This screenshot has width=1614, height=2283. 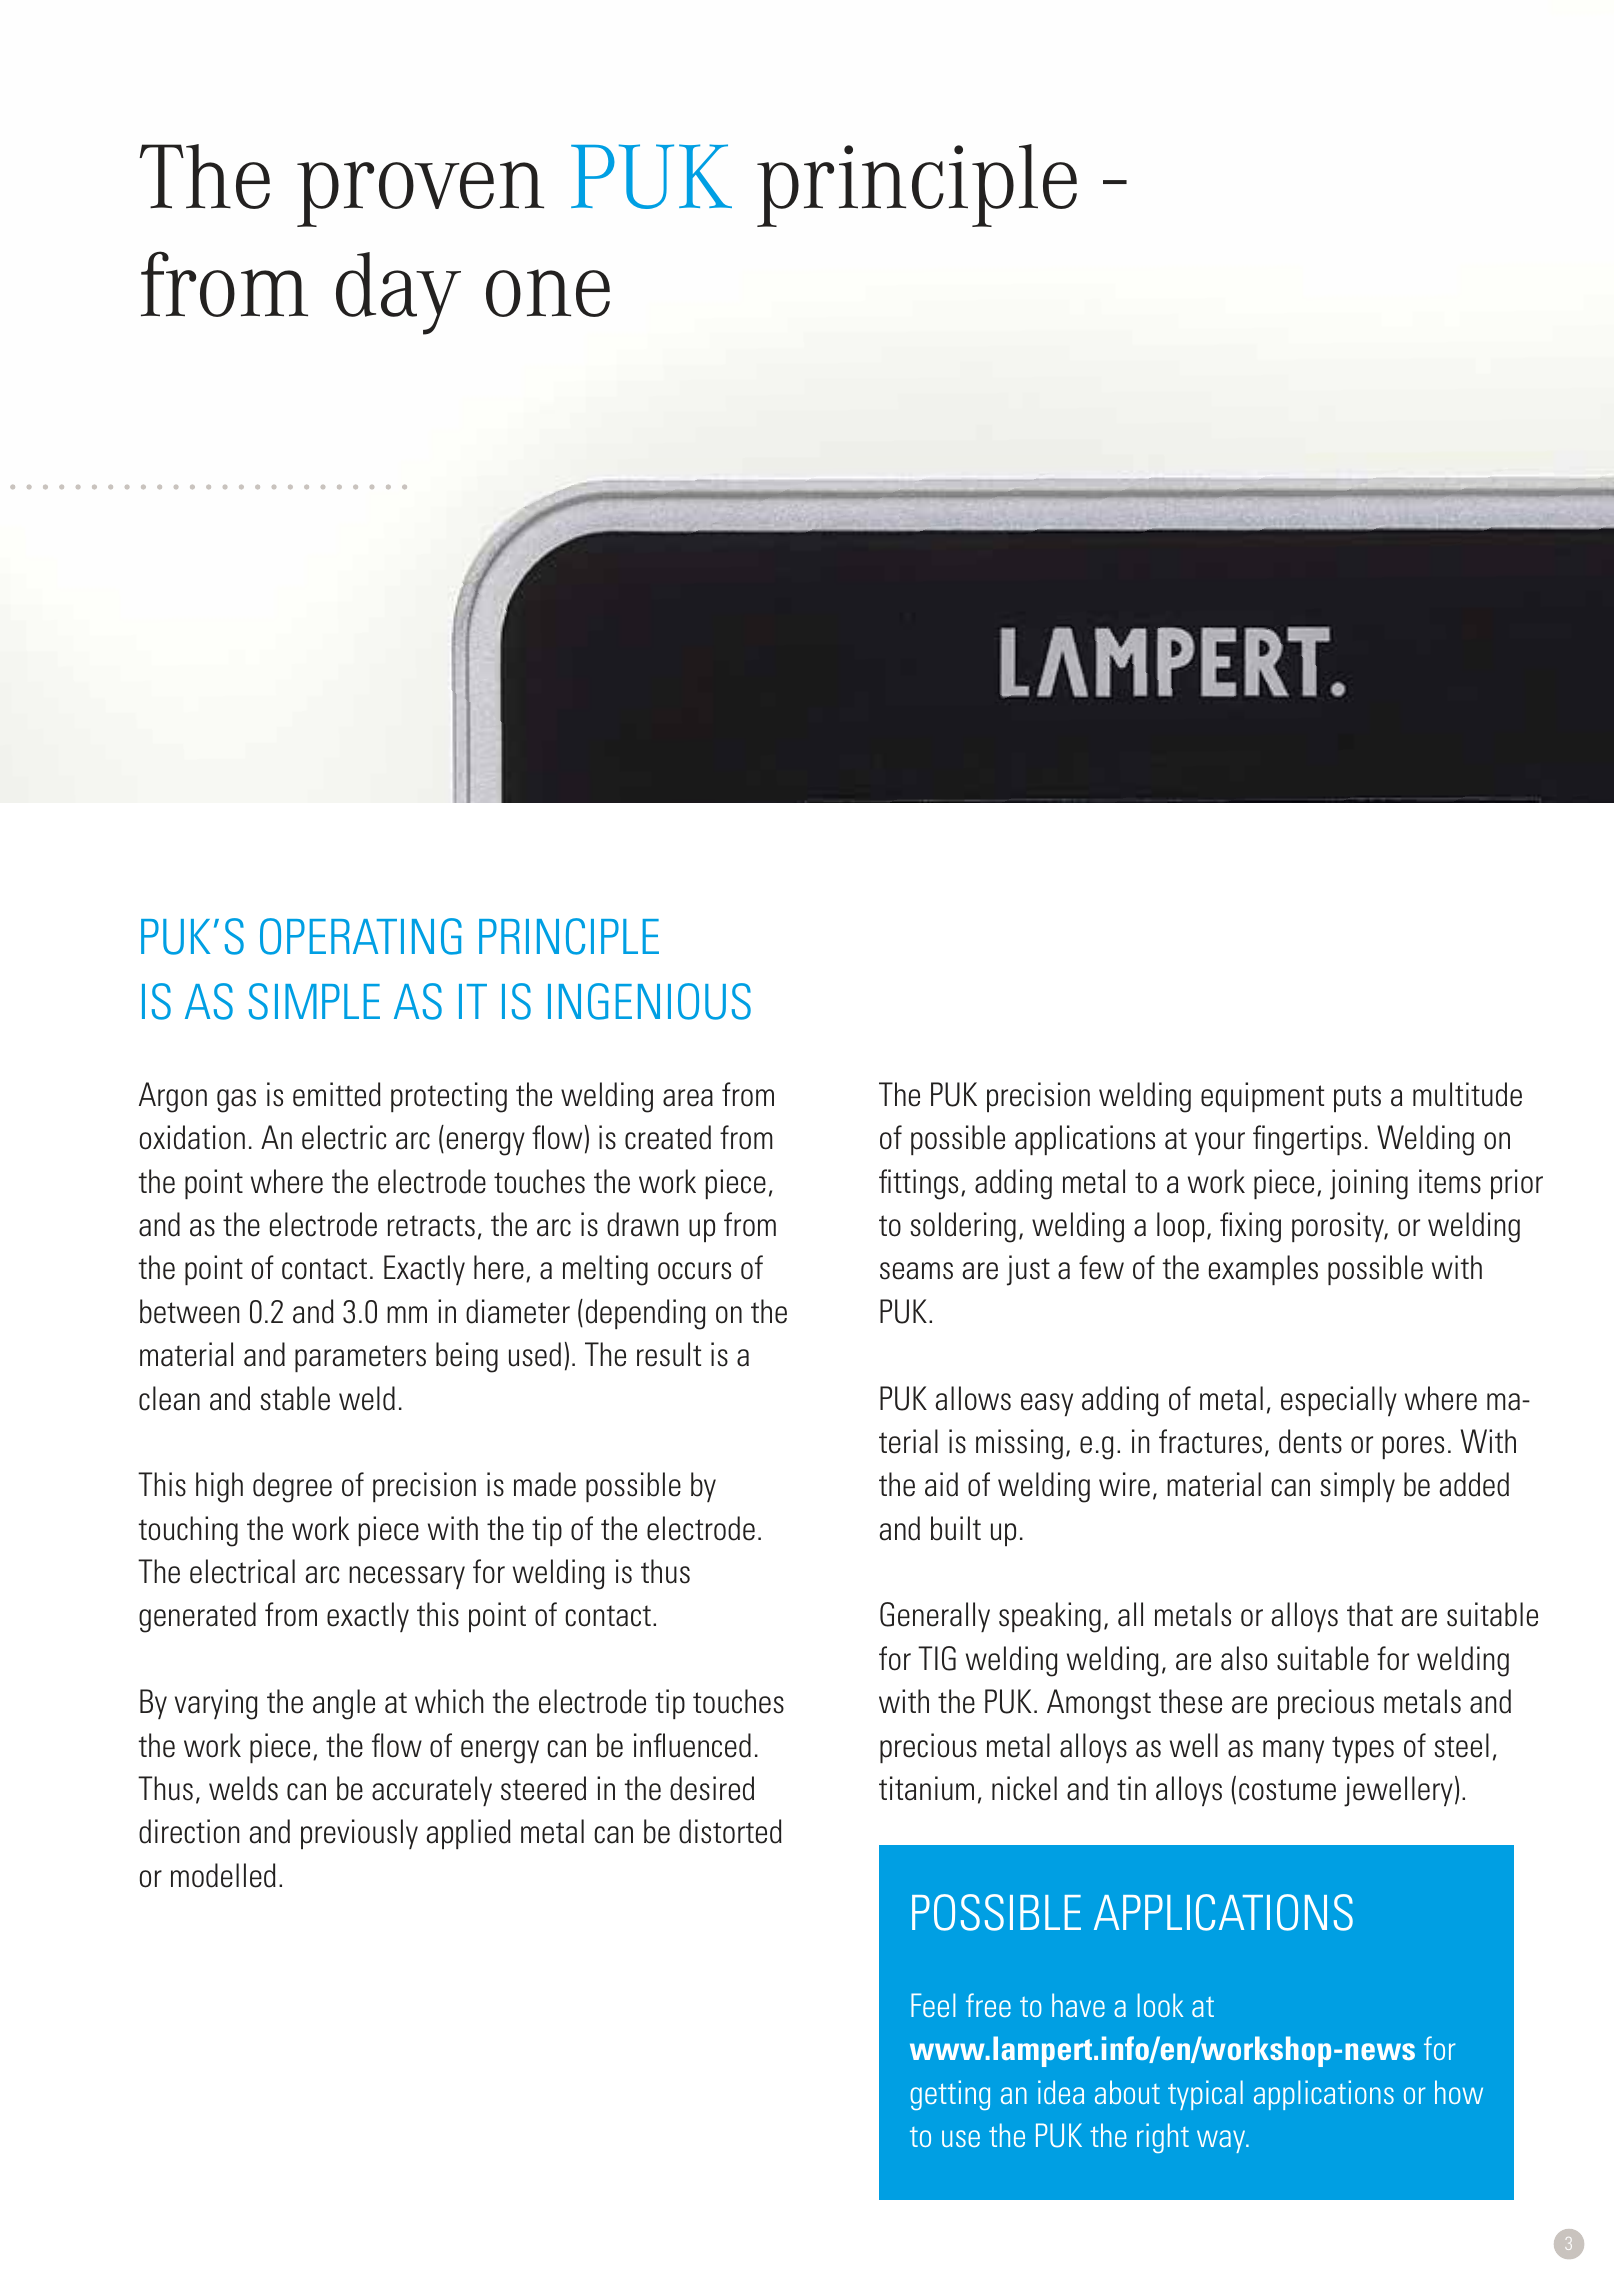 I want to click on proven, so click(x=420, y=194).
